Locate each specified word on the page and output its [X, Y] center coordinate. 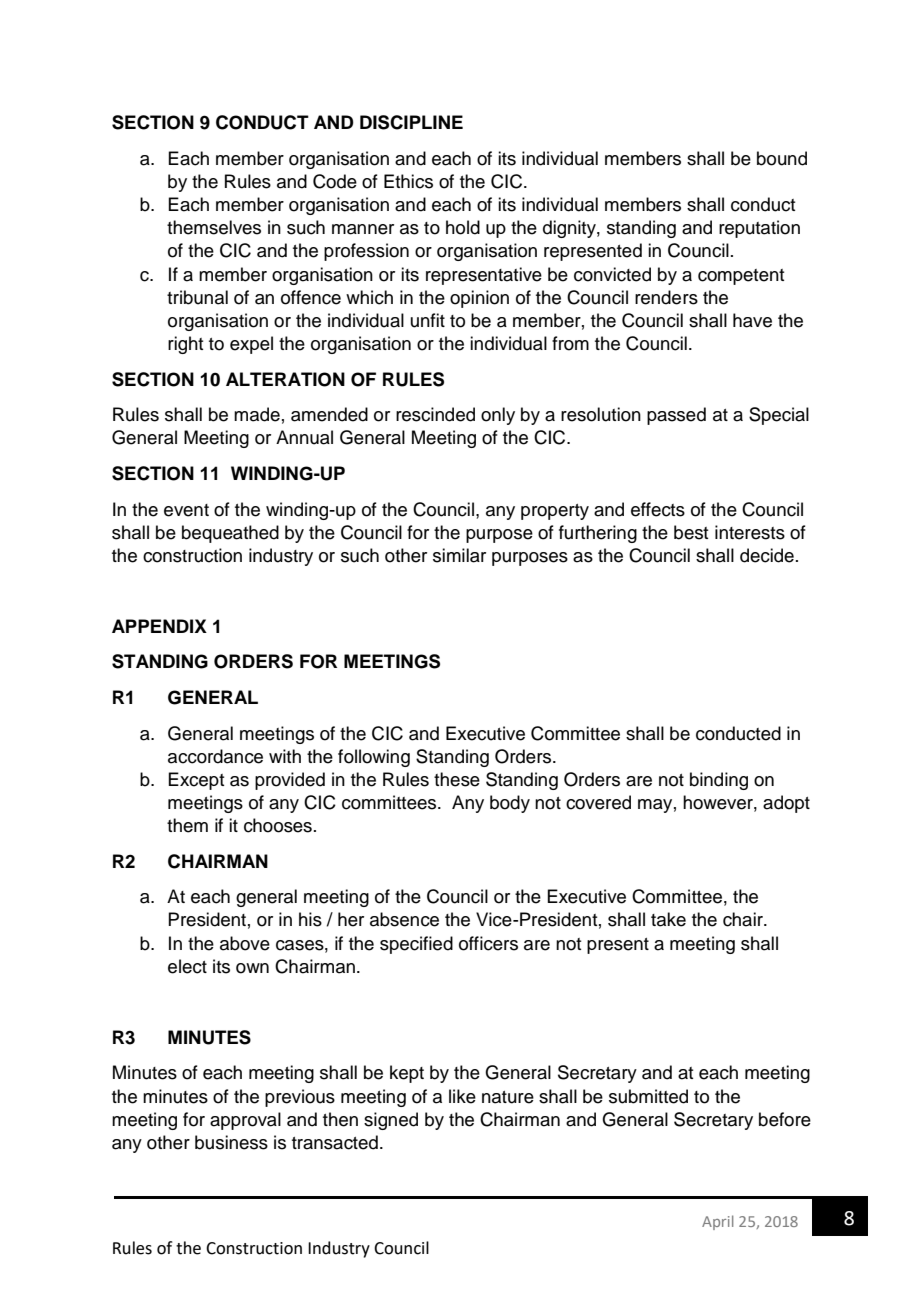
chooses [278, 825]
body [510, 804]
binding [719, 781]
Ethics [408, 181]
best [691, 532]
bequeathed [230, 534]
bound [782, 158]
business [231, 1142]
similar [459, 555]
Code [335, 181]
